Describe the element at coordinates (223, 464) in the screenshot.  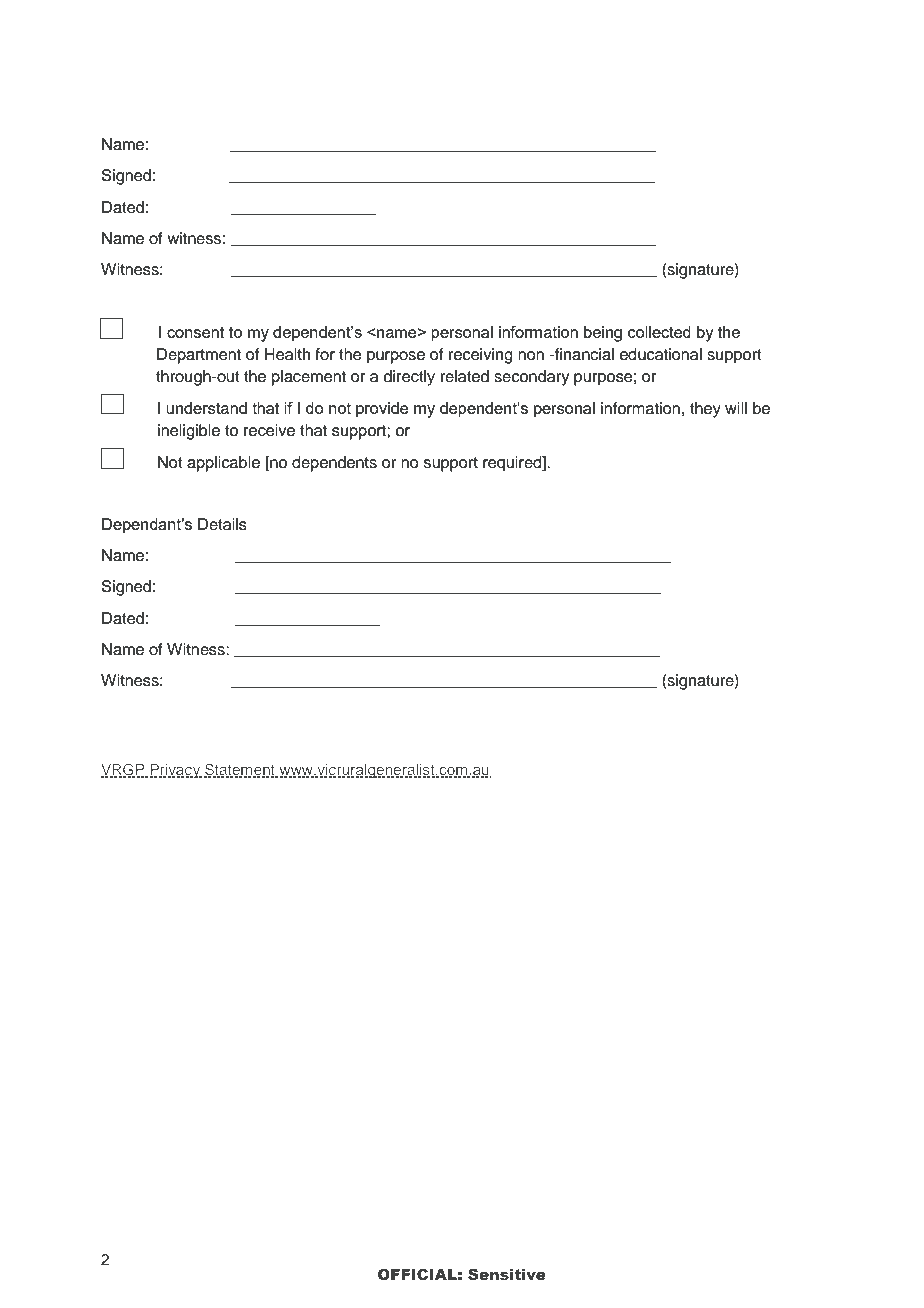
I see `applicable` at that location.
